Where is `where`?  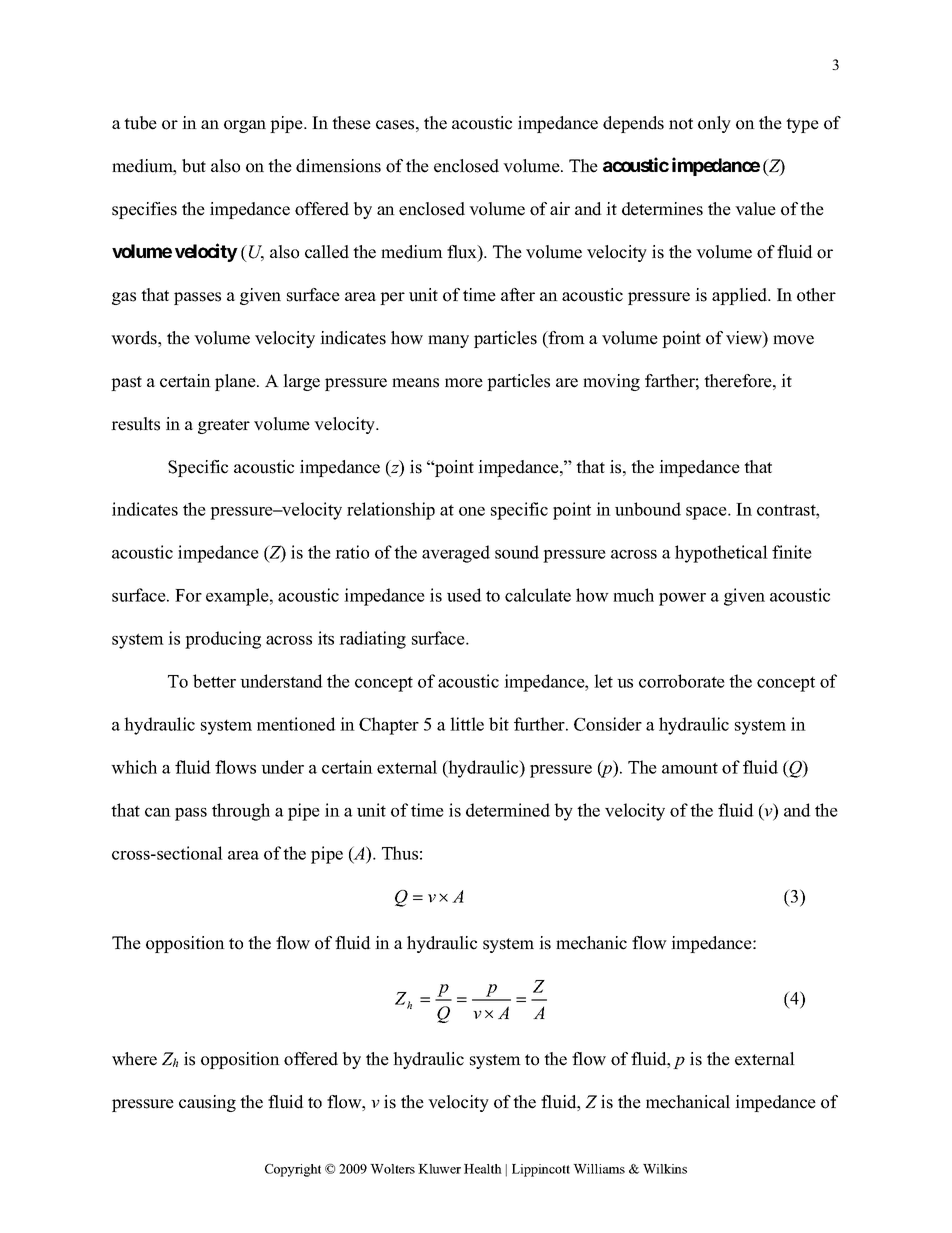
where is located at coordinates (134, 1059).
